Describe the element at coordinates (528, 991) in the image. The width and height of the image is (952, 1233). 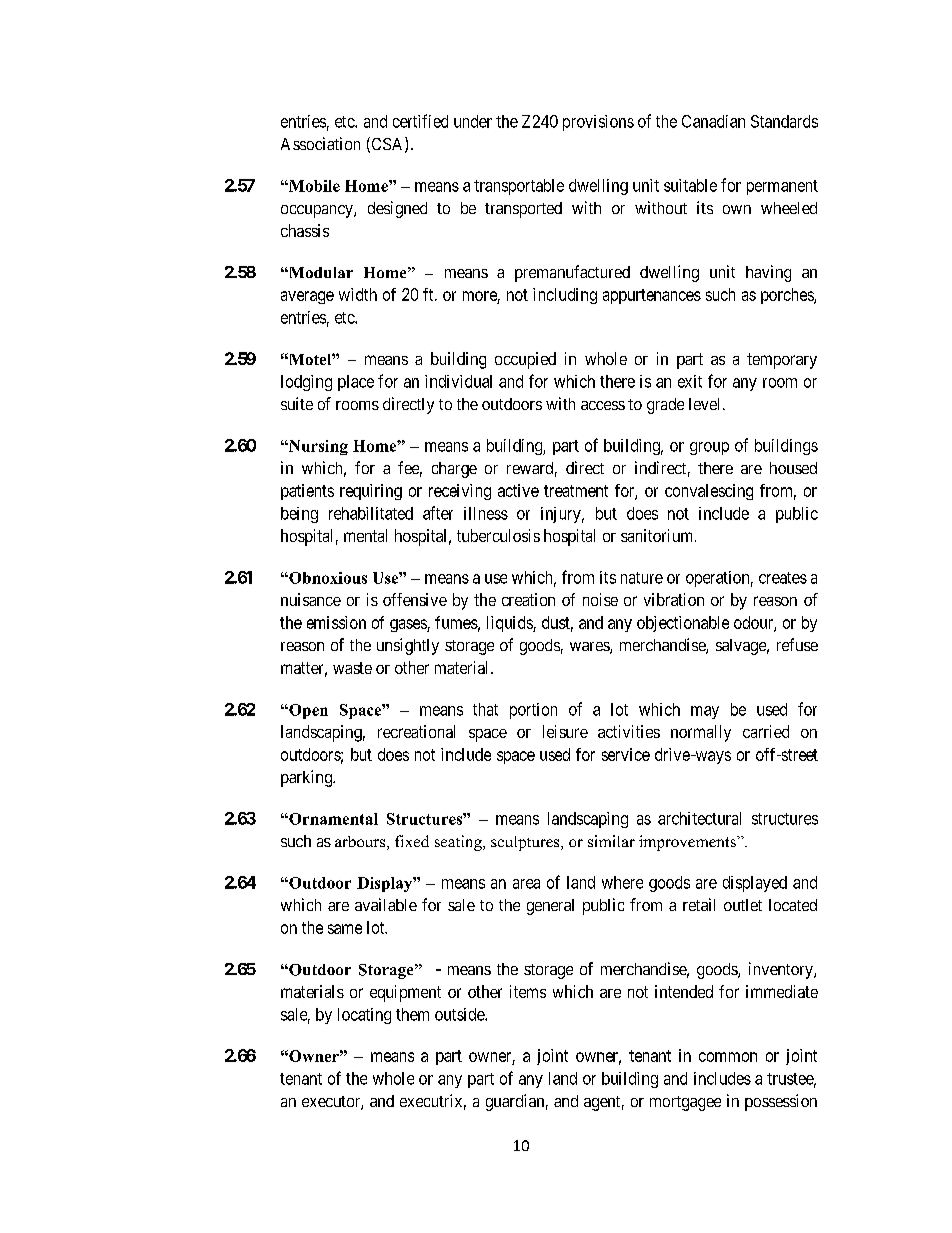
I see `items` at that location.
